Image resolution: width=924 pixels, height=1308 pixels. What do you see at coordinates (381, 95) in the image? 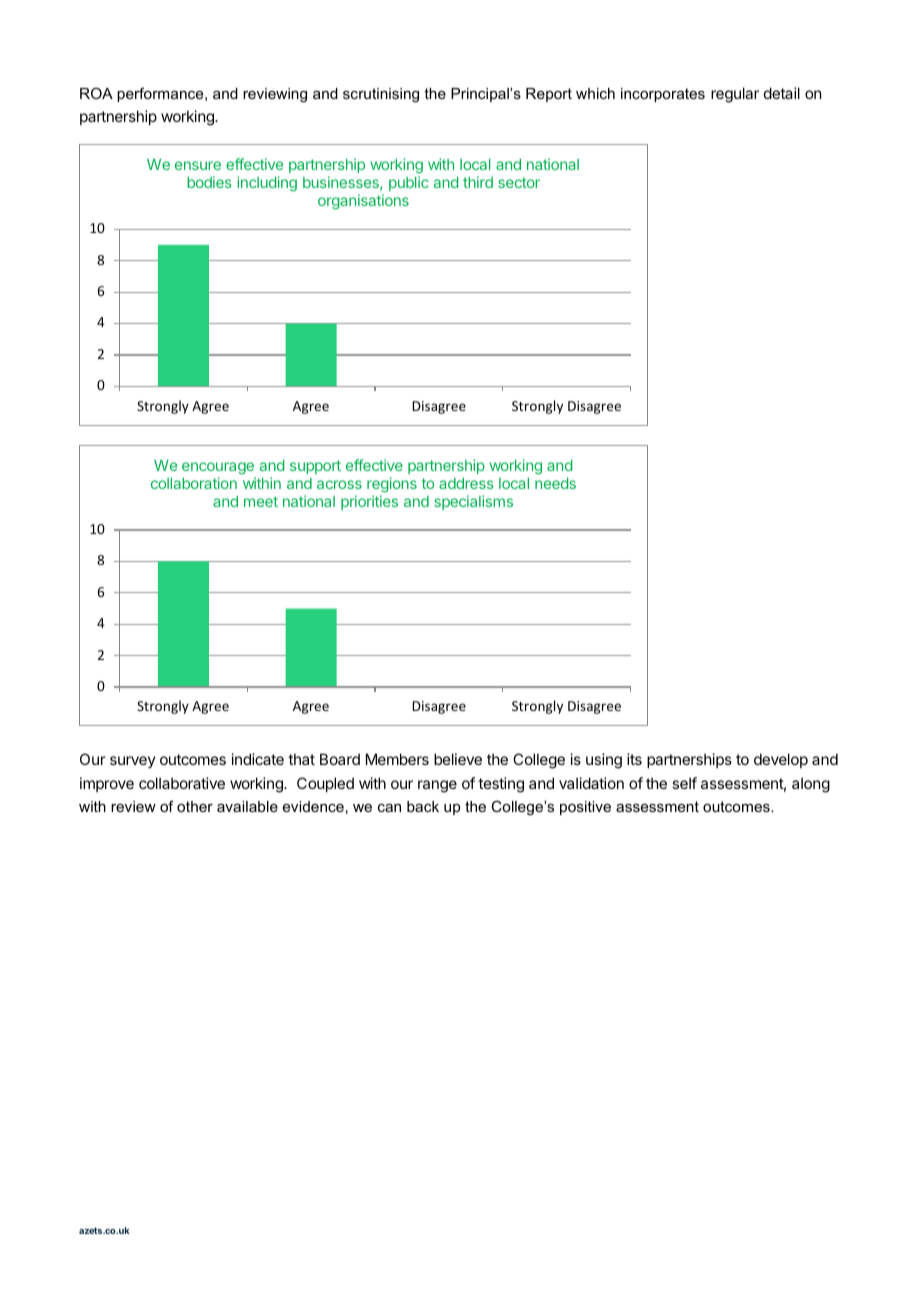
I see `scrutinising` at bounding box center [381, 95].
